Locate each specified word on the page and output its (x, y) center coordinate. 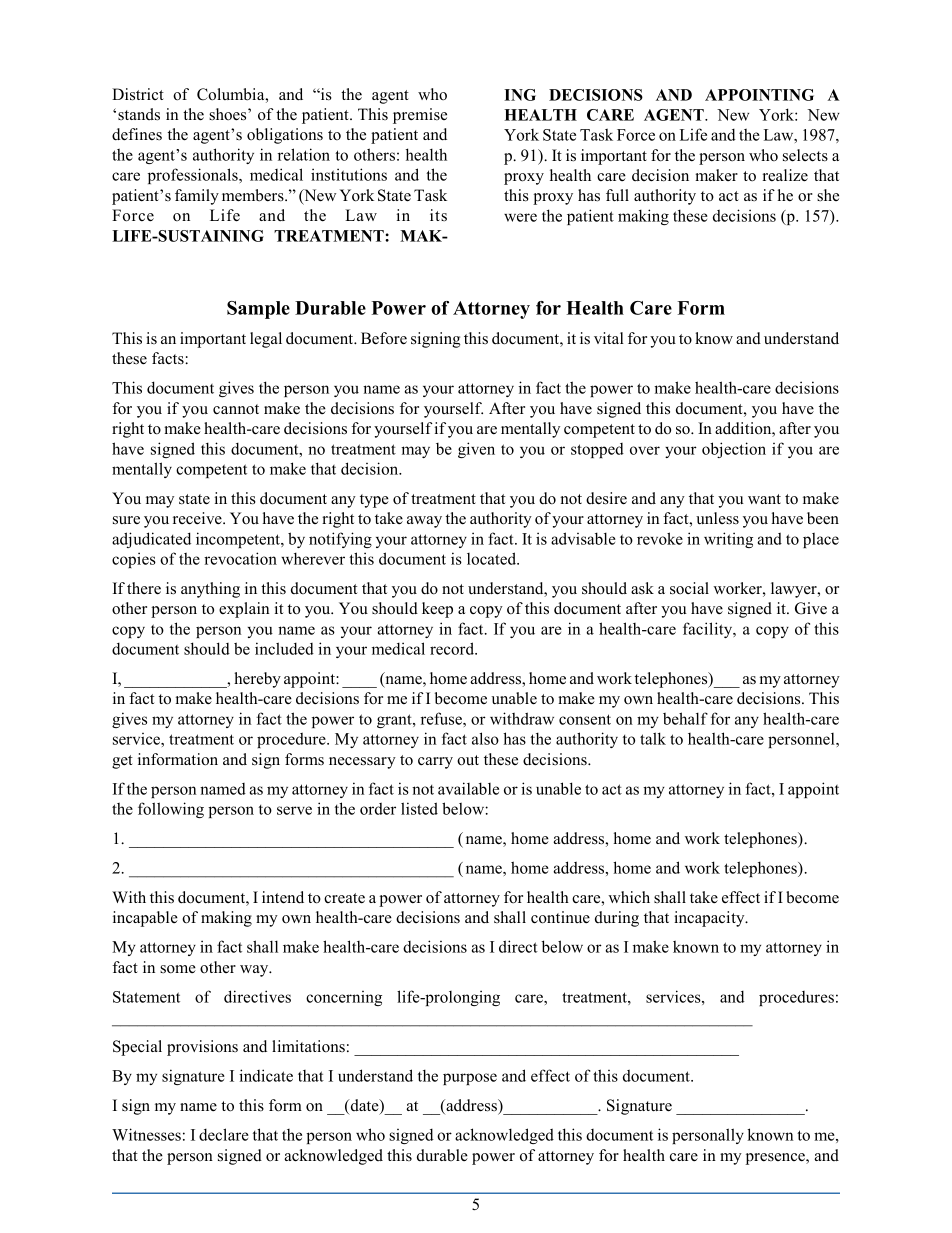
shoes (229, 114)
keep (437, 610)
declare (224, 1134)
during (617, 919)
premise (420, 116)
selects (805, 155)
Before (384, 338)
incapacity (710, 919)
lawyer (795, 590)
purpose (470, 1079)
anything (210, 590)
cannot (236, 409)
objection (734, 450)
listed (419, 808)
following (171, 810)
